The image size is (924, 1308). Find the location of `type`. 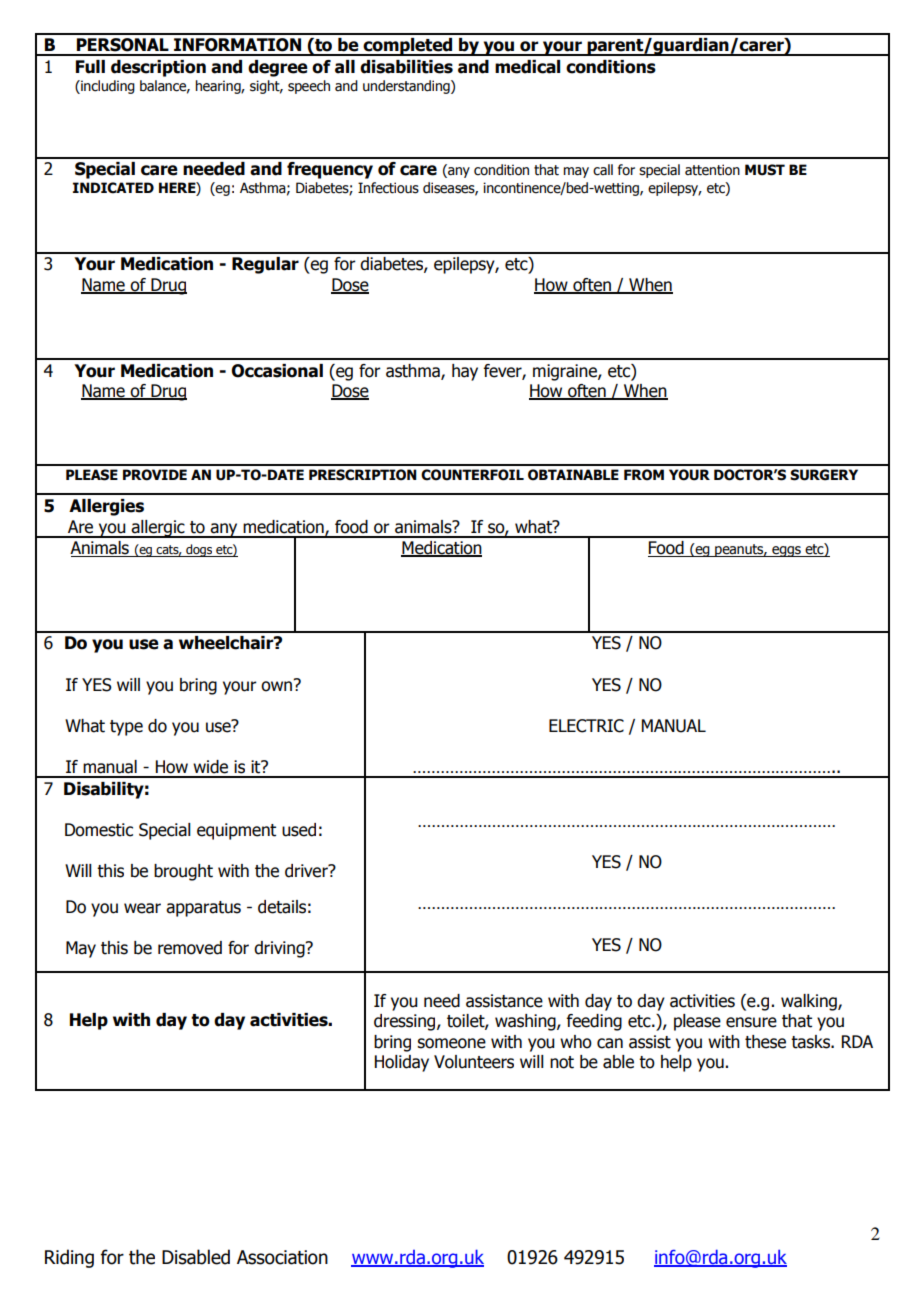

type is located at coordinates (126, 728).
